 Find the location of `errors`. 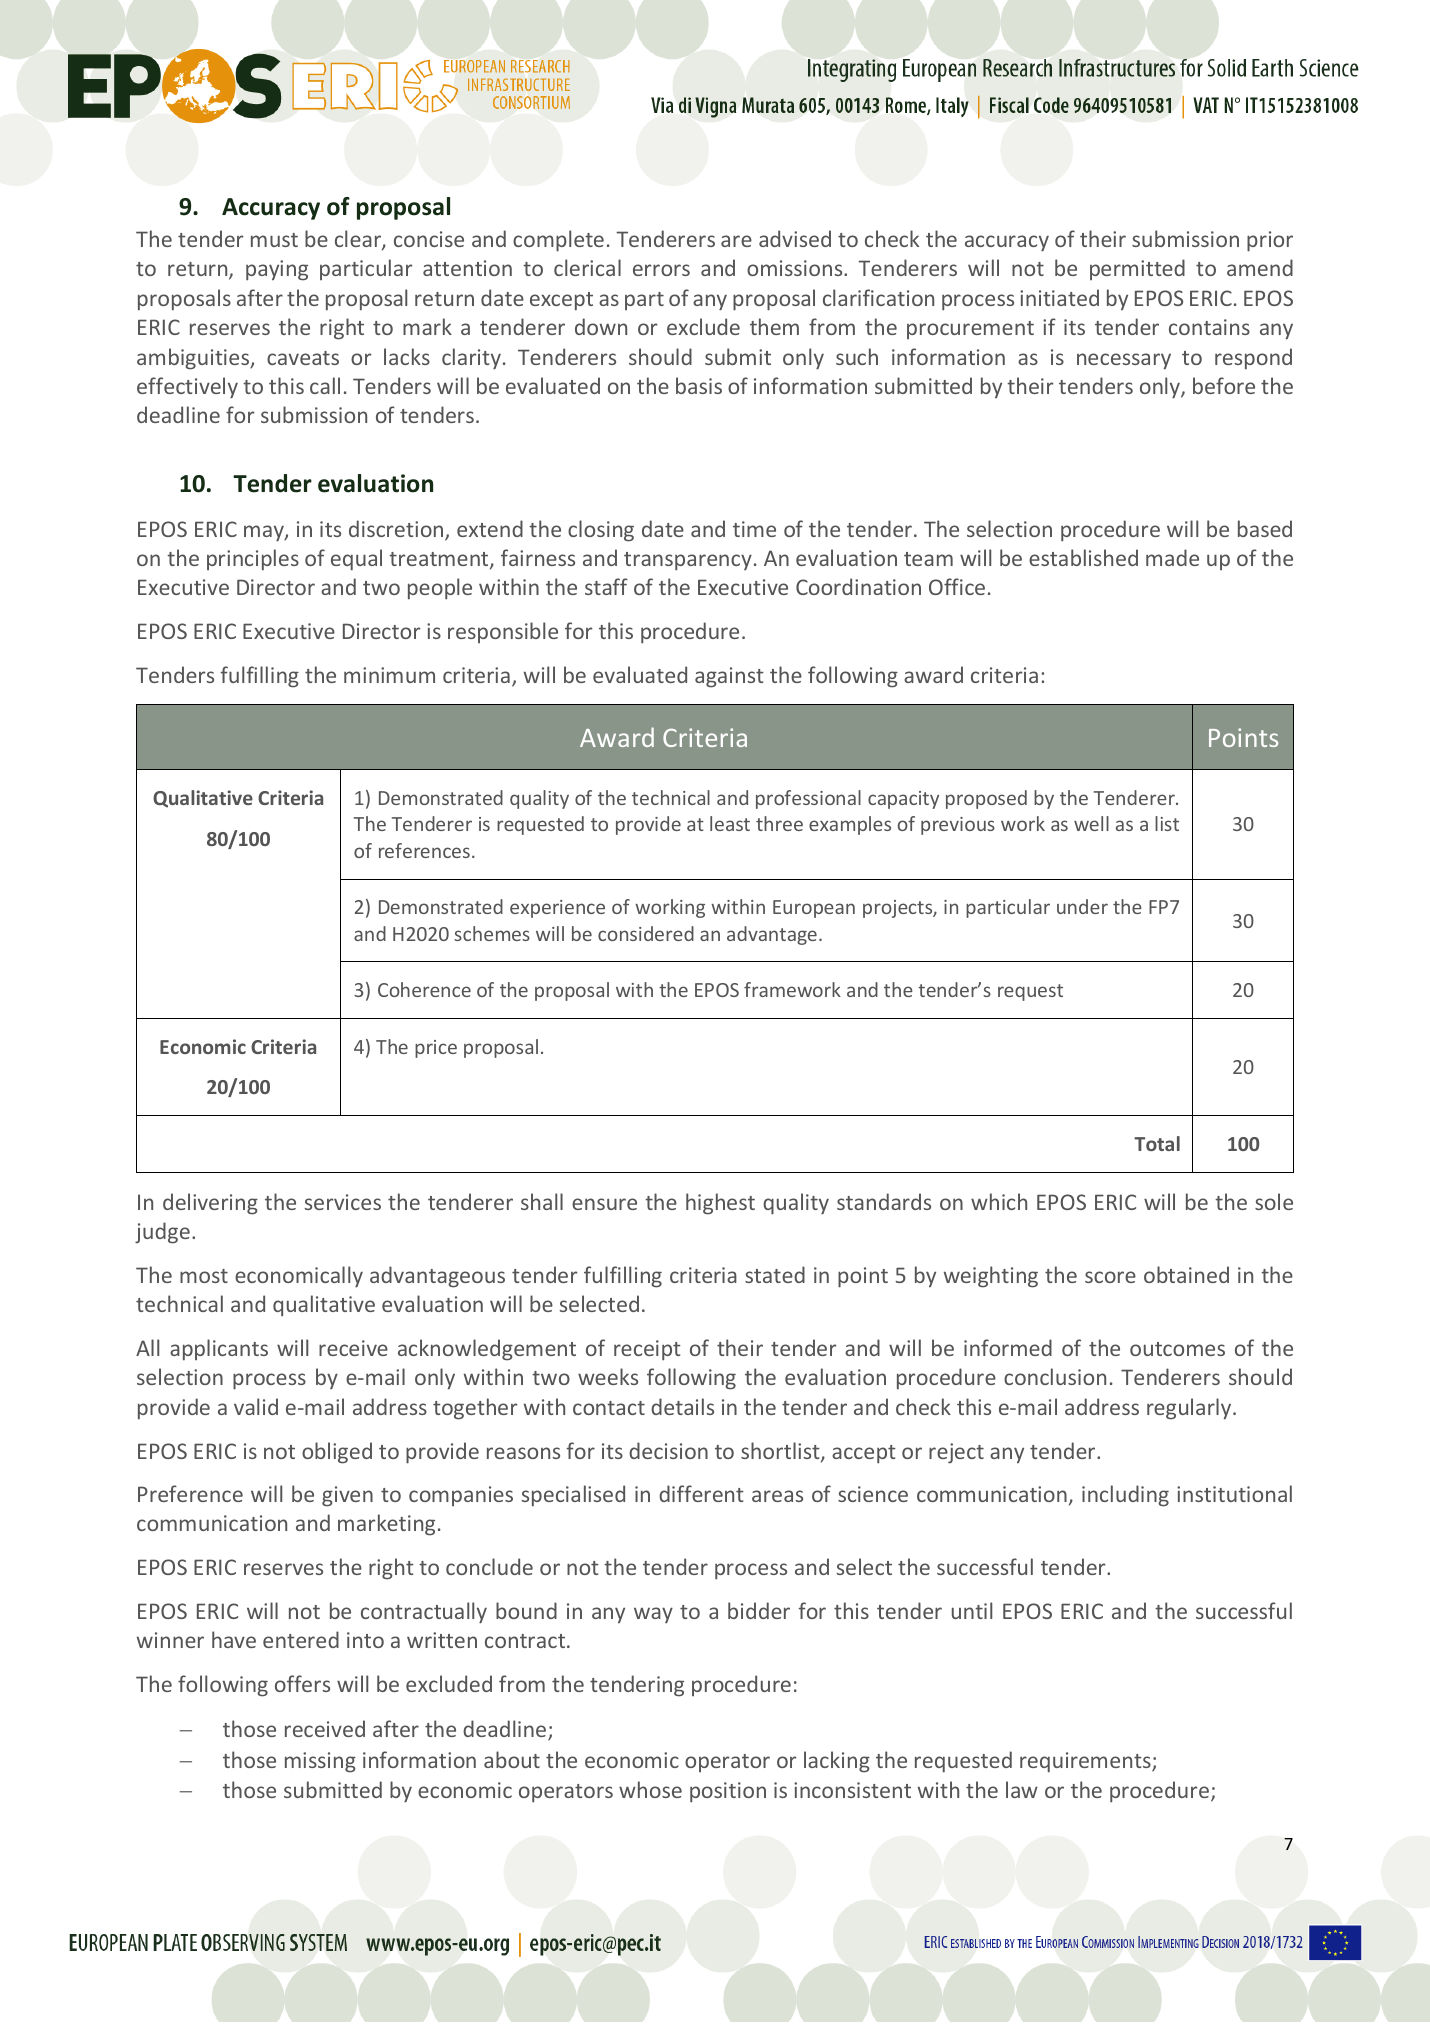

errors is located at coordinates (661, 270).
